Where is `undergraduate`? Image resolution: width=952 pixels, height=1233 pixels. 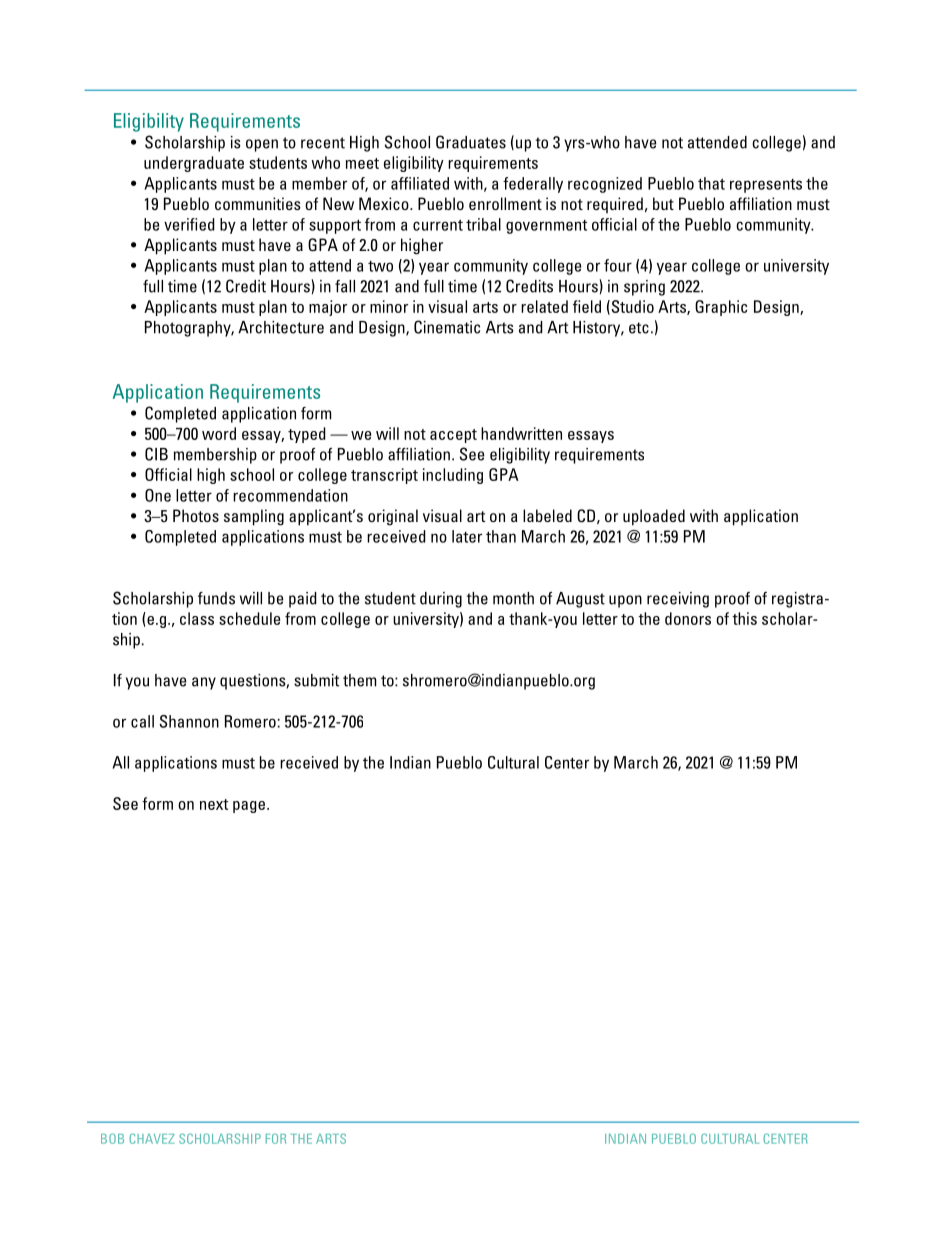
undergraduate is located at coordinates (194, 164).
